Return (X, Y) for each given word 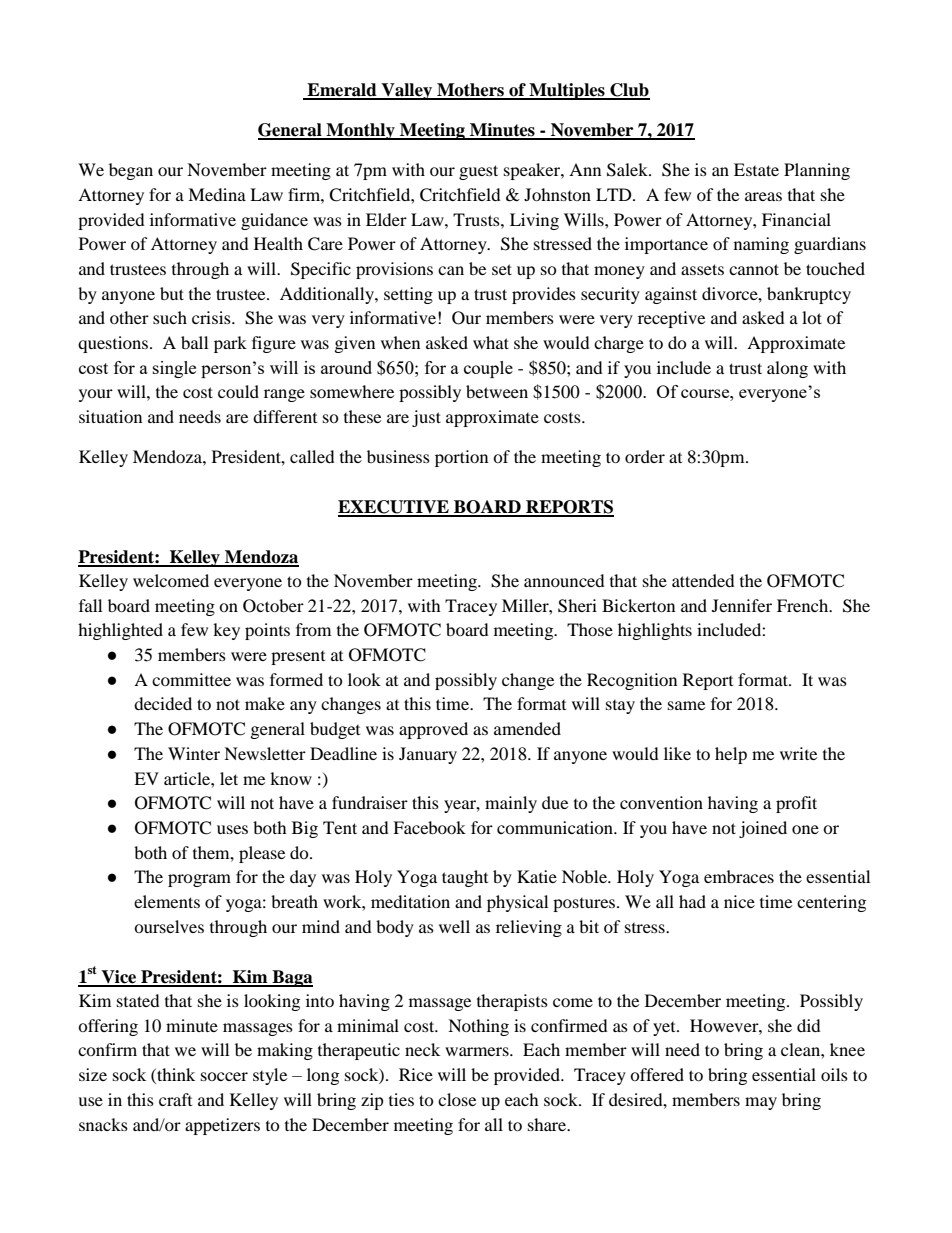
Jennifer (742, 605)
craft (175, 1099)
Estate (756, 169)
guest (478, 172)
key (226, 631)
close (457, 1099)
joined (763, 829)
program (199, 880)
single (174, 369)
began (131, 171)
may (761, 1103)
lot (812, 317)
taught (465, 878)
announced (564, 580)
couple (488, 369)
